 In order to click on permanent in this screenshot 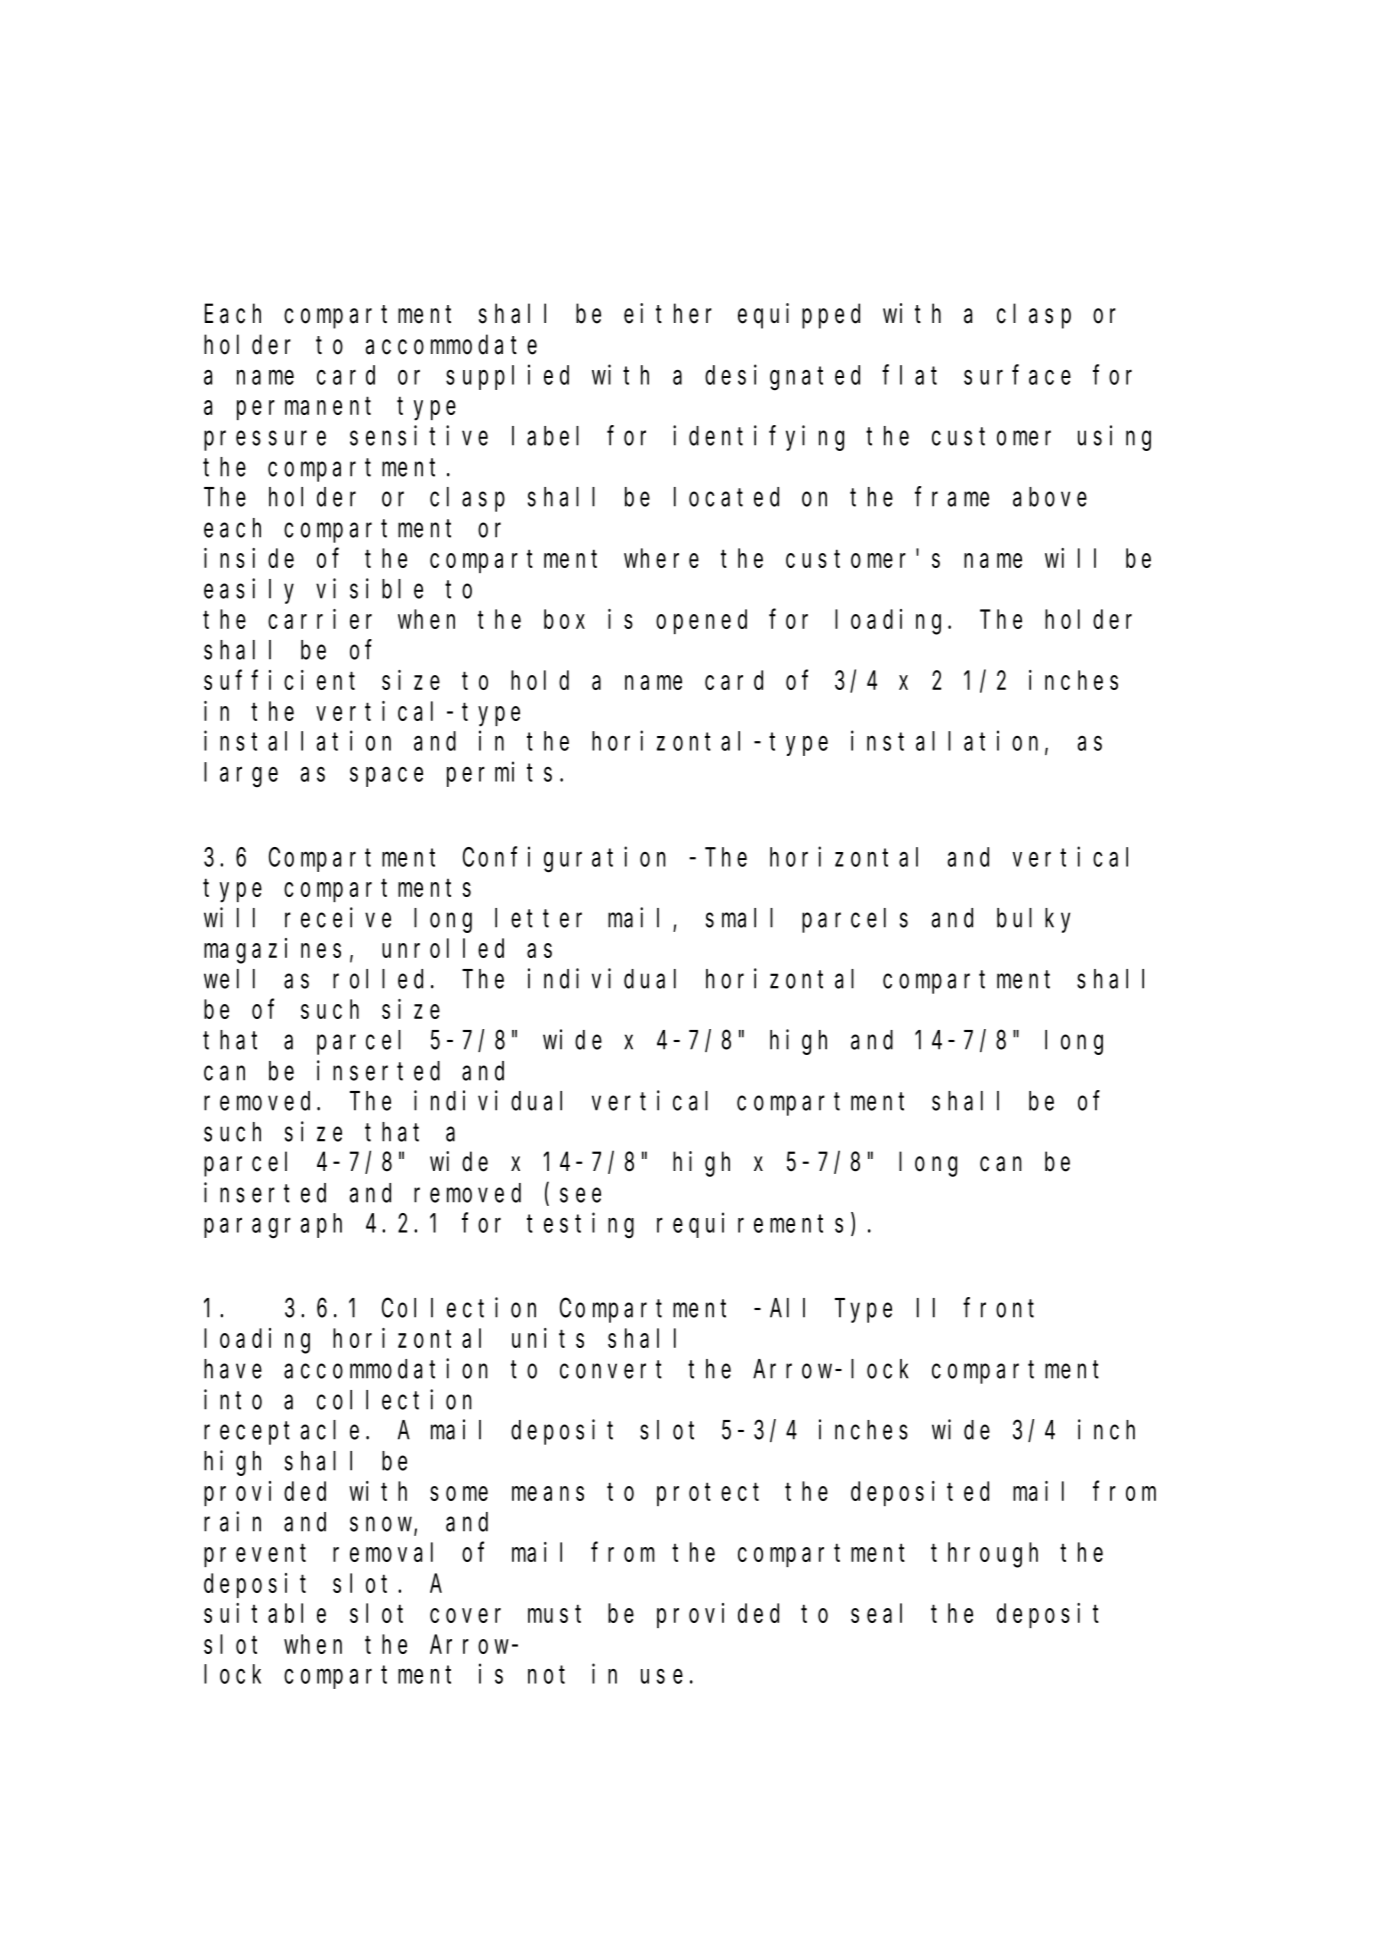, I will do `click(304, 409)`.
